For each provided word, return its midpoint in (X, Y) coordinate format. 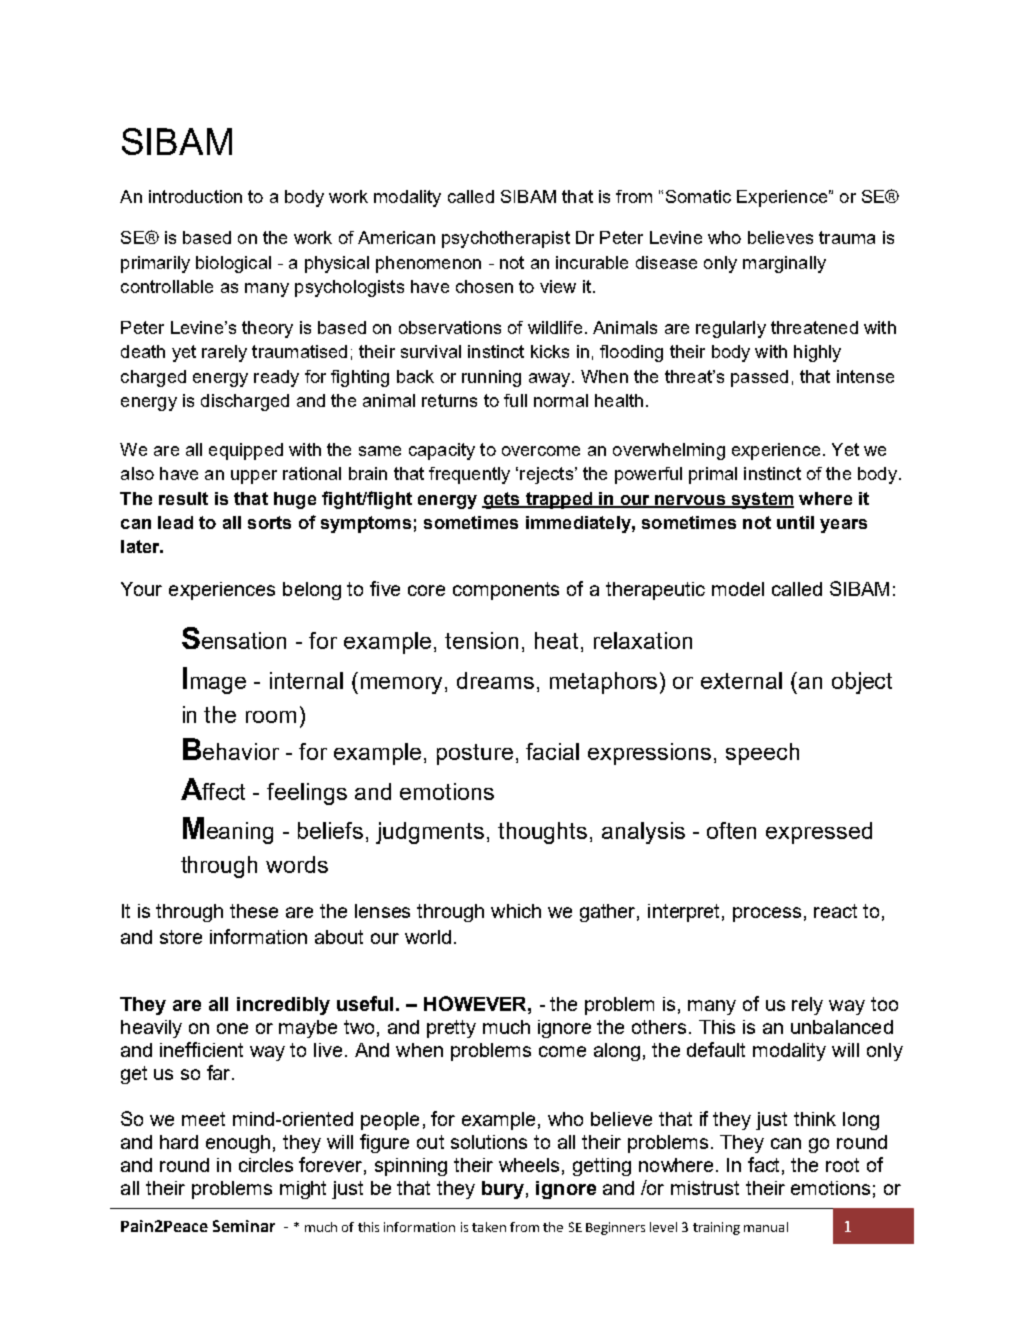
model (738, 589)
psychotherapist (506, 239)
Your (141, 589)
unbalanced (842, 1027)
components (506, 591)
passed (759, 378)
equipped (246, 451)
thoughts (542, 833)
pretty (451, 1029)
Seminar (244, 1226)
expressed (819, 833)
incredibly (283, 1006)
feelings (307, 794)
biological (233, 264)
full (515, 400)
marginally (784, 264)
